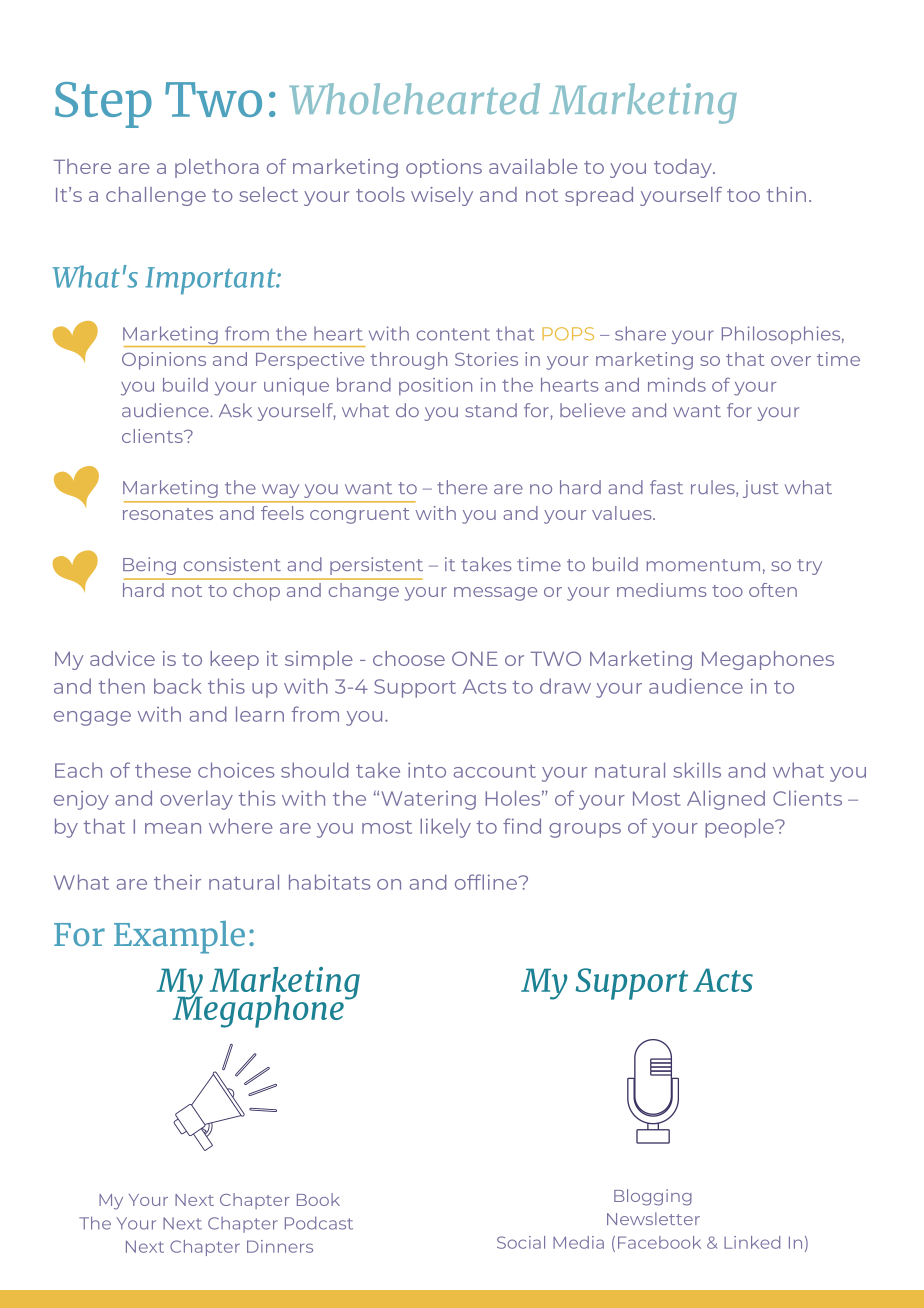 This screenshot has height=1308, width=924. I want to click on people, so click(740, 828).
